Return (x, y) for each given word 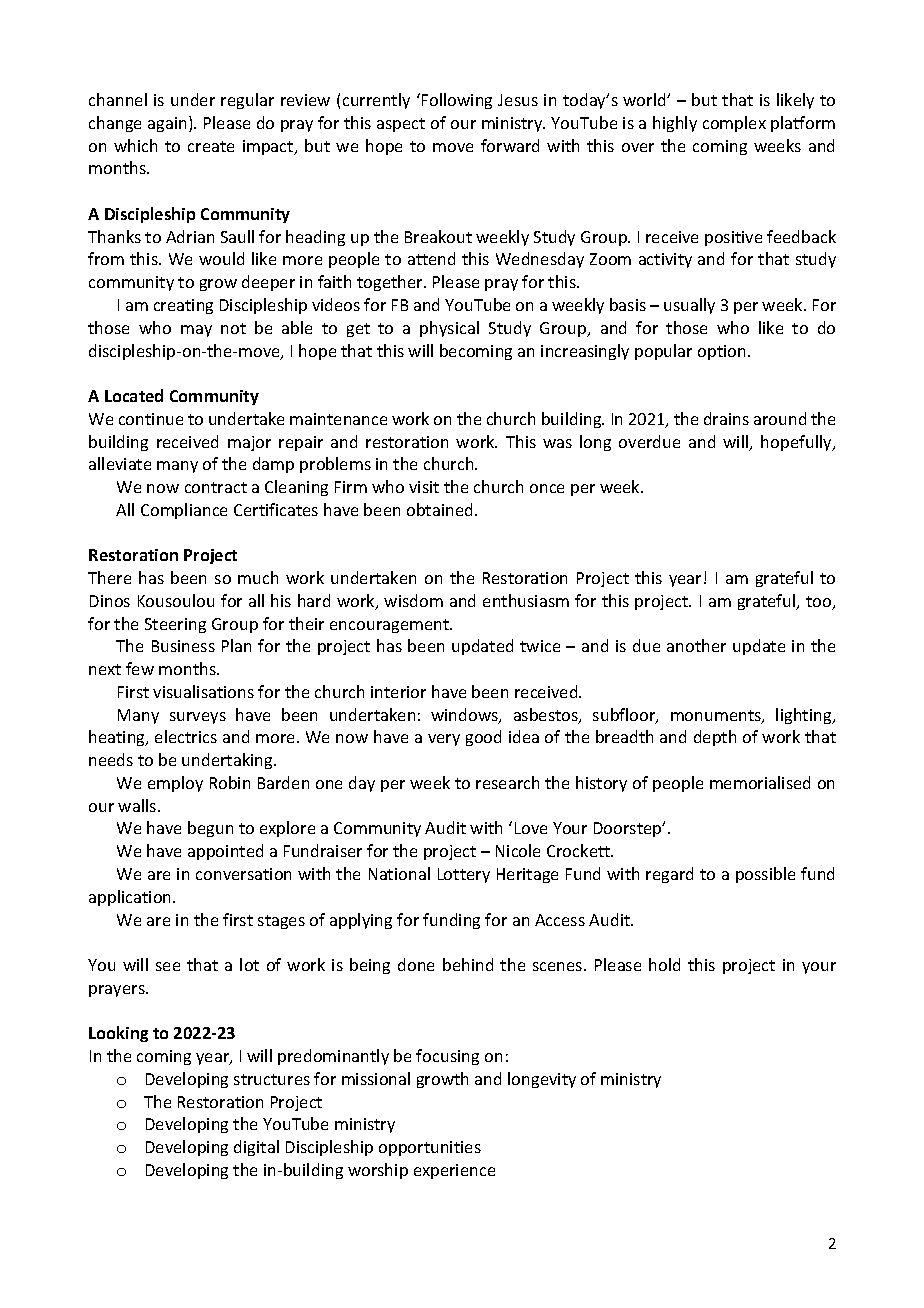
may (196, 331)
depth (715, 738)
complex (734, 124)
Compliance (184, 511)
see (168, 966)
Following (457, 101)
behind (468, 964)
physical (449, 329)
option (721, 352)
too (820, 603)
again (167, 124)
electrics (186, 736)
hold (664, 964)
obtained (439, 509)
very (444, 740)
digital (256, 1148)
